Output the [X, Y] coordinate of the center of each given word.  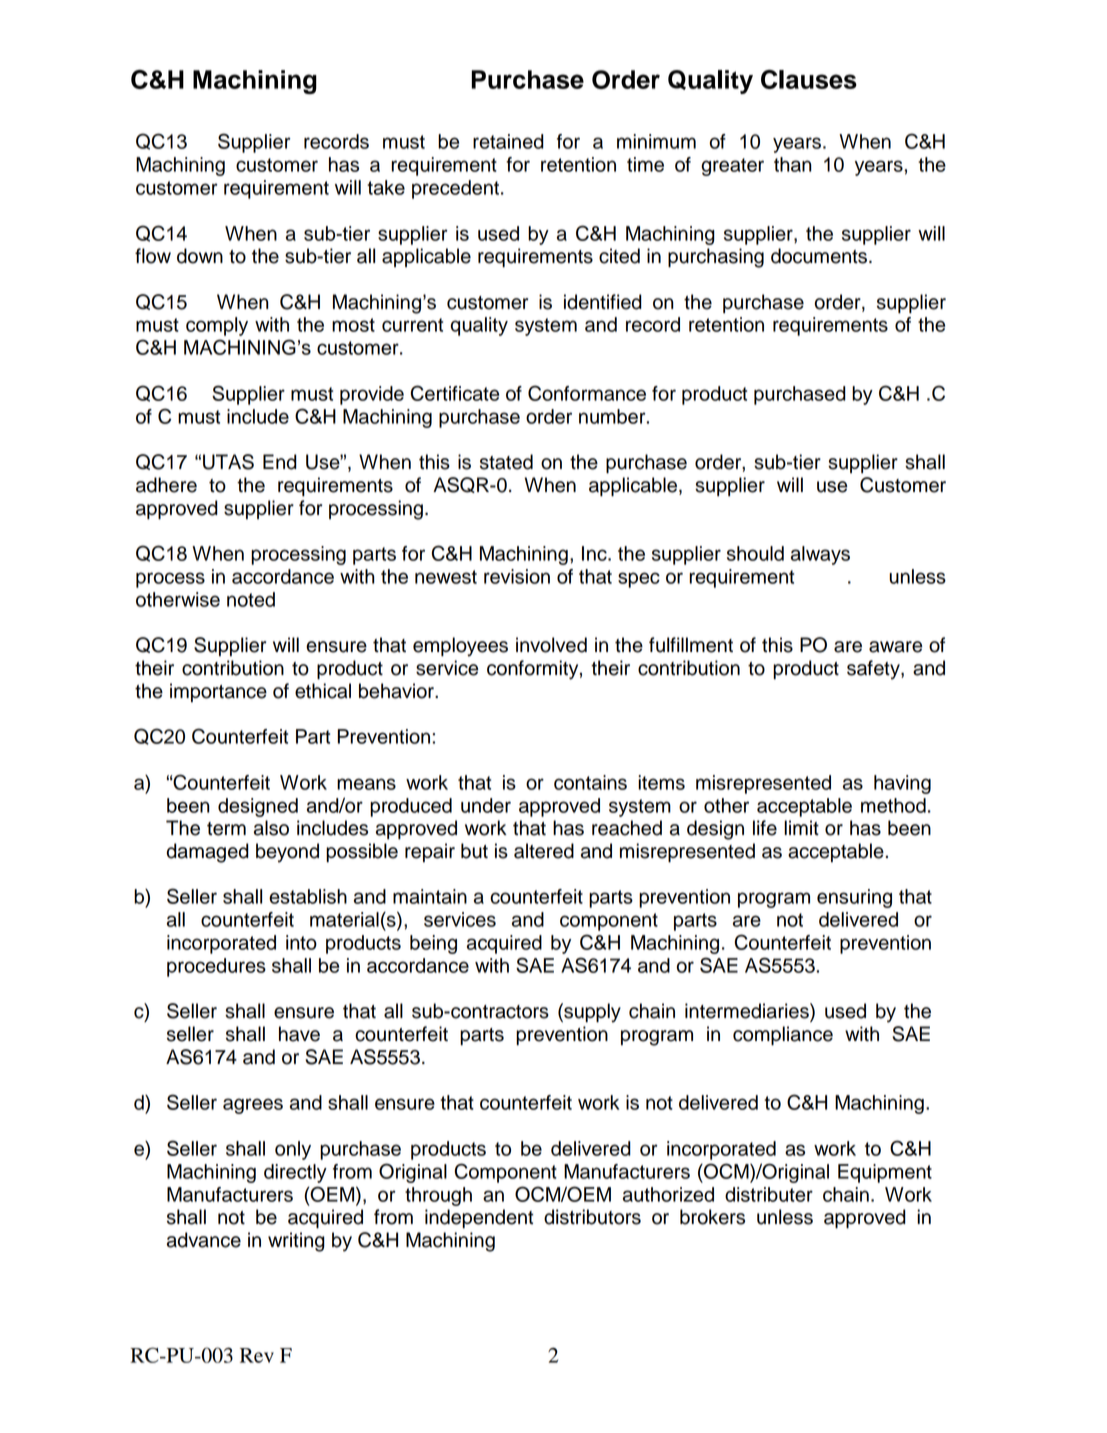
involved [551, 645]
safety [874, 670]
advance [204, 1240]
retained [508, 141]
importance [218, 692]
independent [479, 1219]
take [386, 187]
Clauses [809, 79]
